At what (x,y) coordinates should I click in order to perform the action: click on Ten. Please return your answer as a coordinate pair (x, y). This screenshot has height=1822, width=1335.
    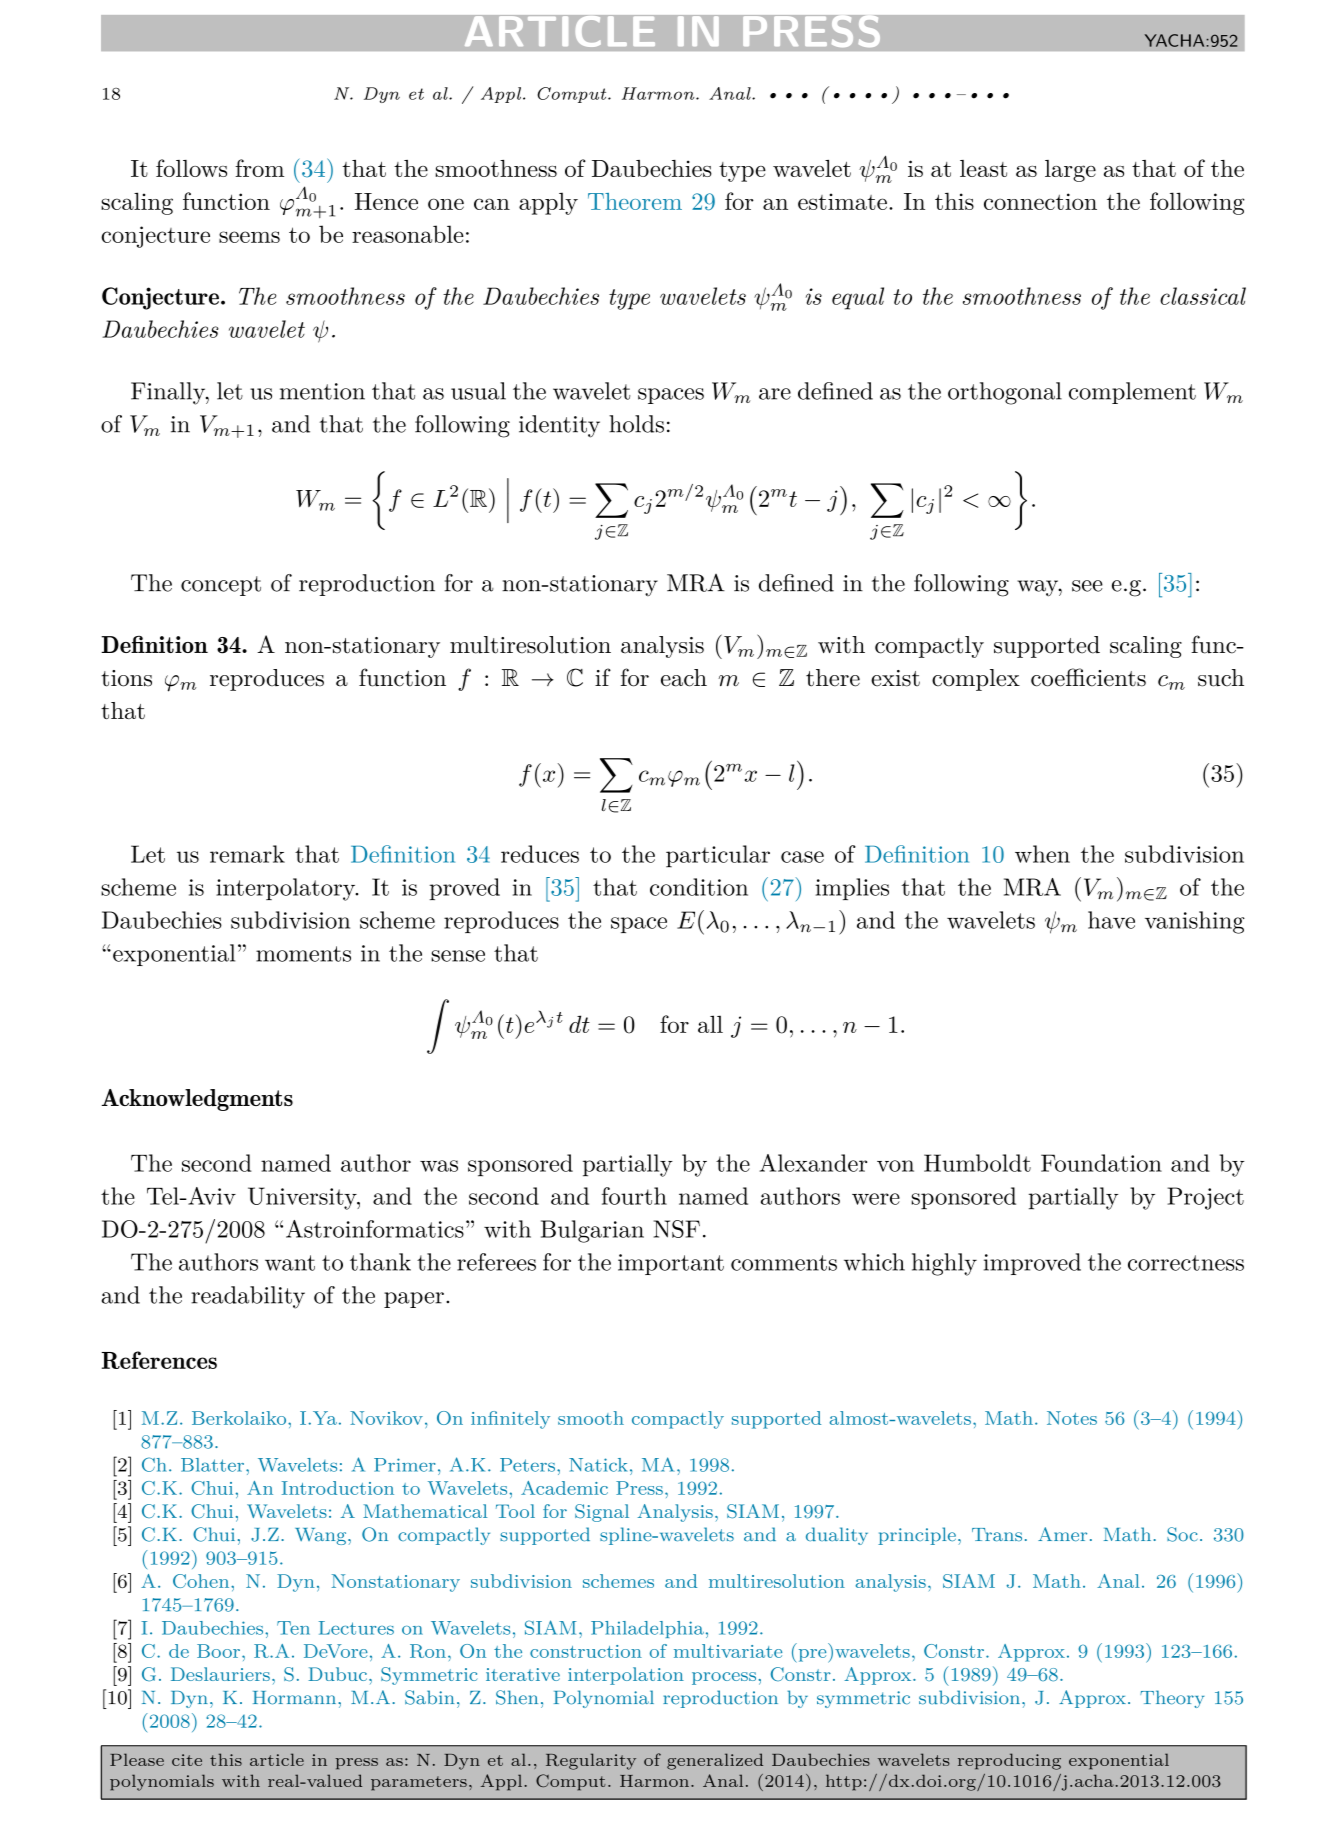
    Looking at the image, I should click on (293, 1628).
